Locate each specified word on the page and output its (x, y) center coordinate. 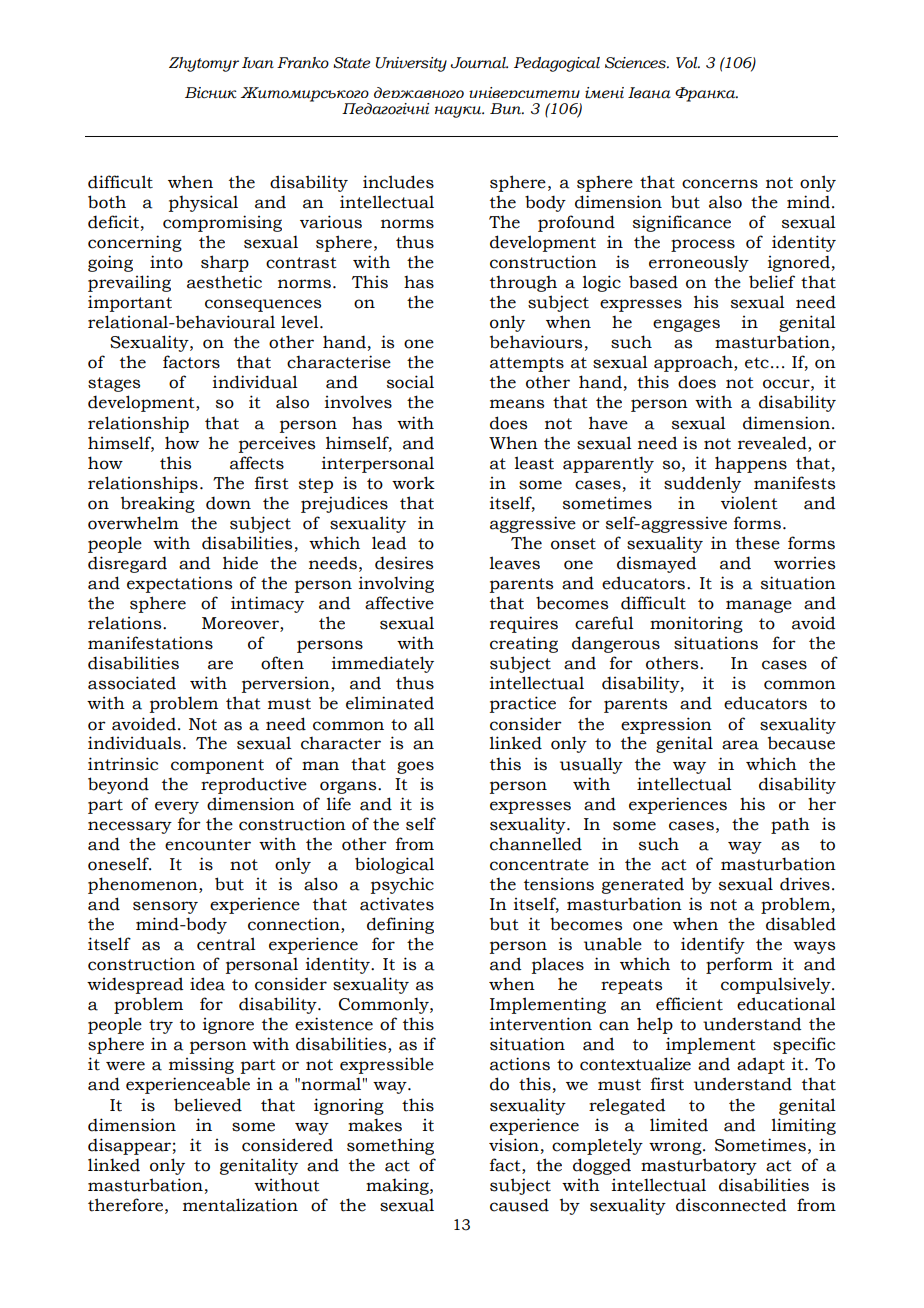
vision (514, 1145)
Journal (479, 63)
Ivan (258, 63)
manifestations (150, 643)
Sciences (636, 63)
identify (713, 945)
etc (757, 363)
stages (114, 384)
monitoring (696, 624)
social (410, 382)
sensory (165, 907)
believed (208, 1105)
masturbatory (699, 1166)
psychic (402, 885)
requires (524, 624)
